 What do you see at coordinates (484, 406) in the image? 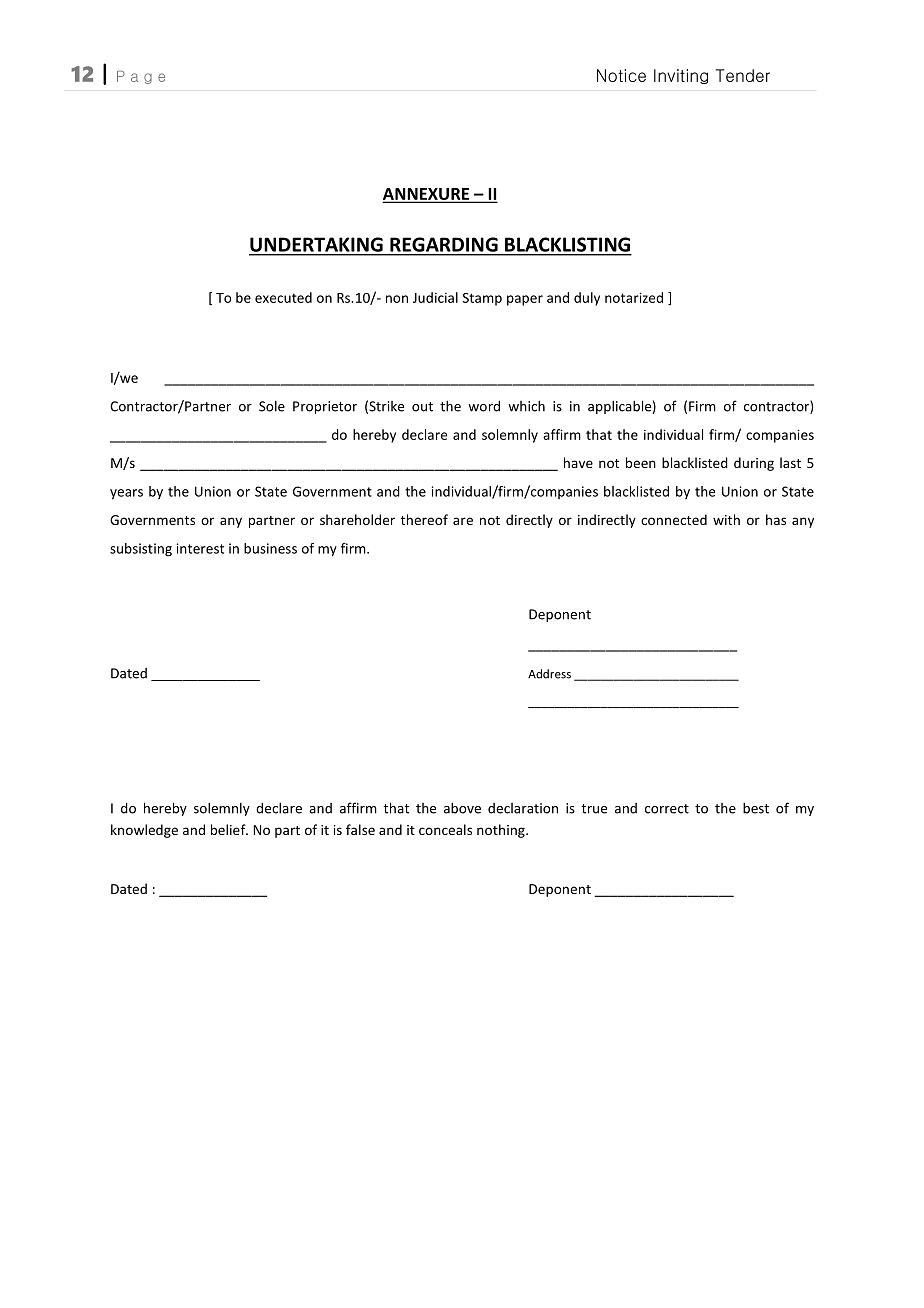
I see `word` at bounding box center [484, 406].
